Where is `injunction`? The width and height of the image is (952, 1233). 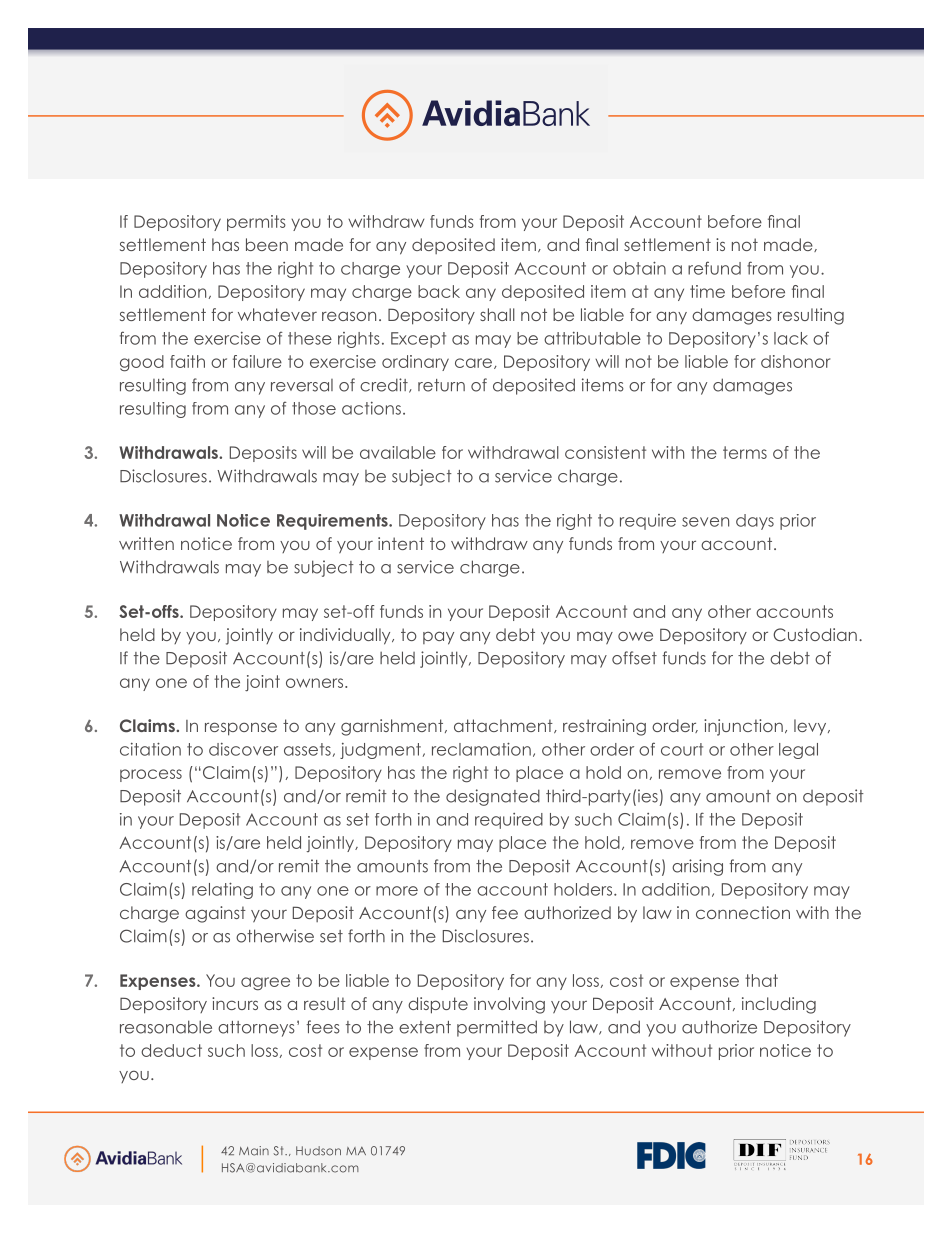
injunction is located at coordinates (743, 727).
